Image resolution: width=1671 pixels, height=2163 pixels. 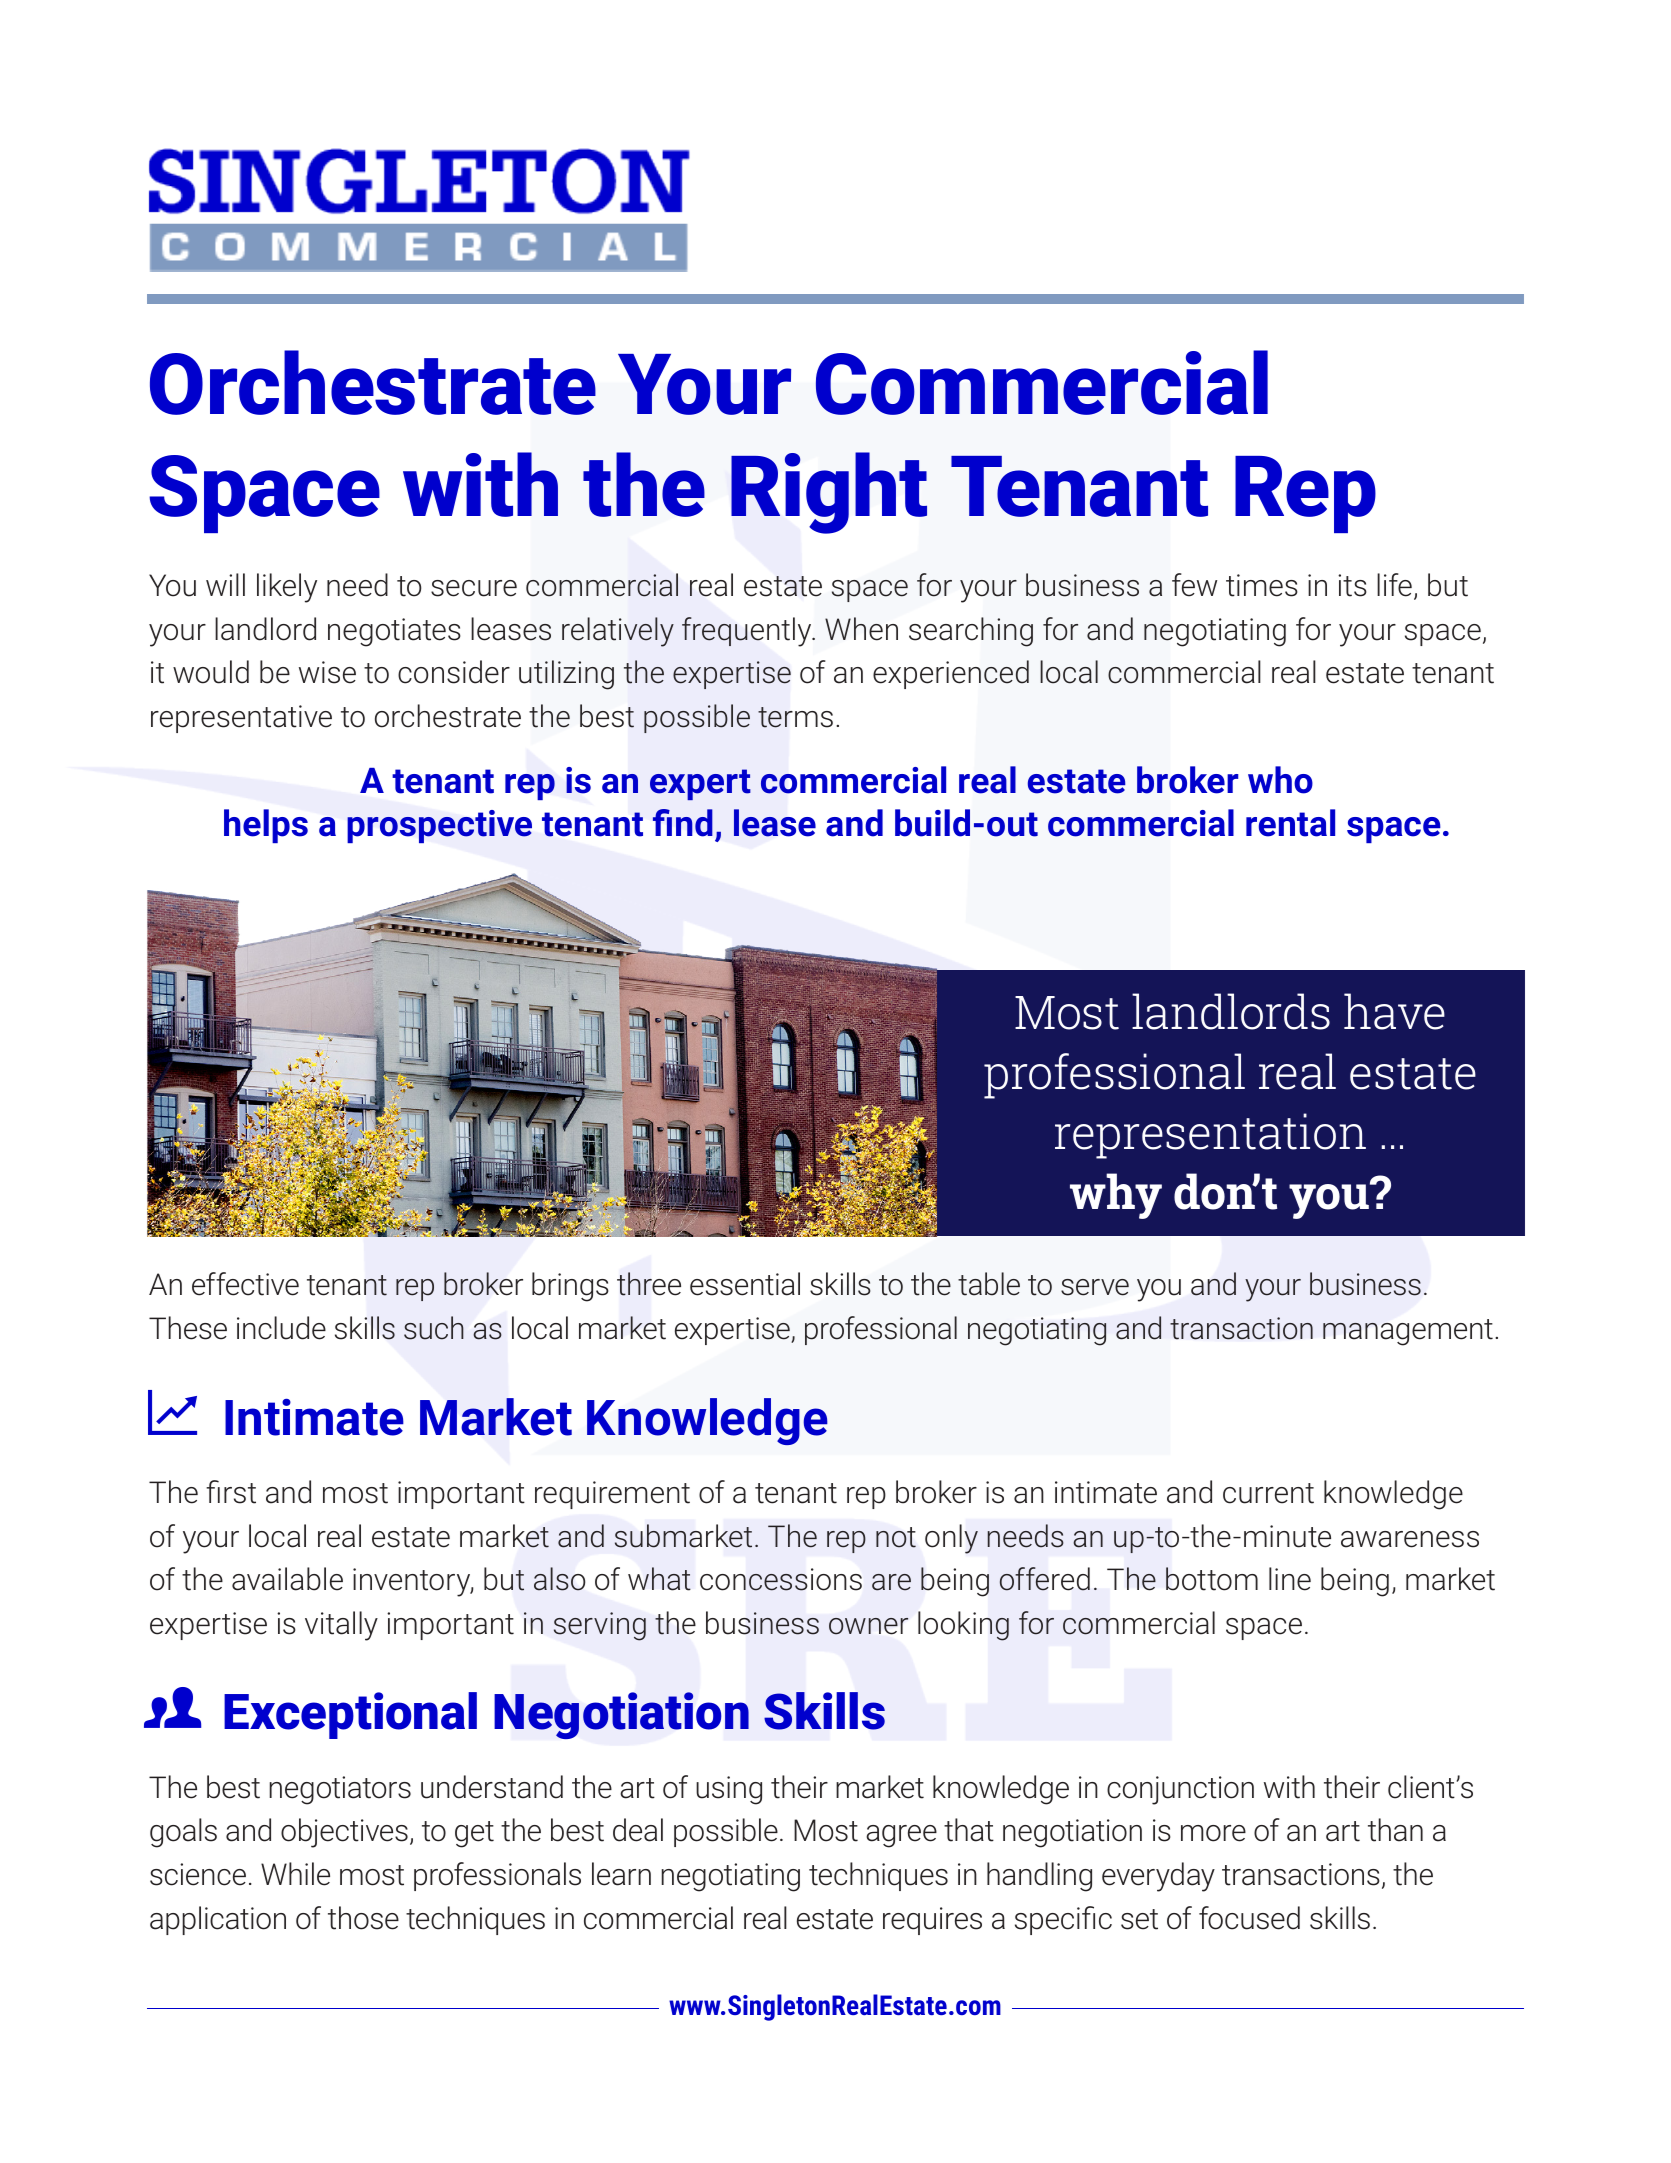 What do you see at coordinates (829, 493) in the screenshot?
I see `Right` at bounding box center [829, 493].
